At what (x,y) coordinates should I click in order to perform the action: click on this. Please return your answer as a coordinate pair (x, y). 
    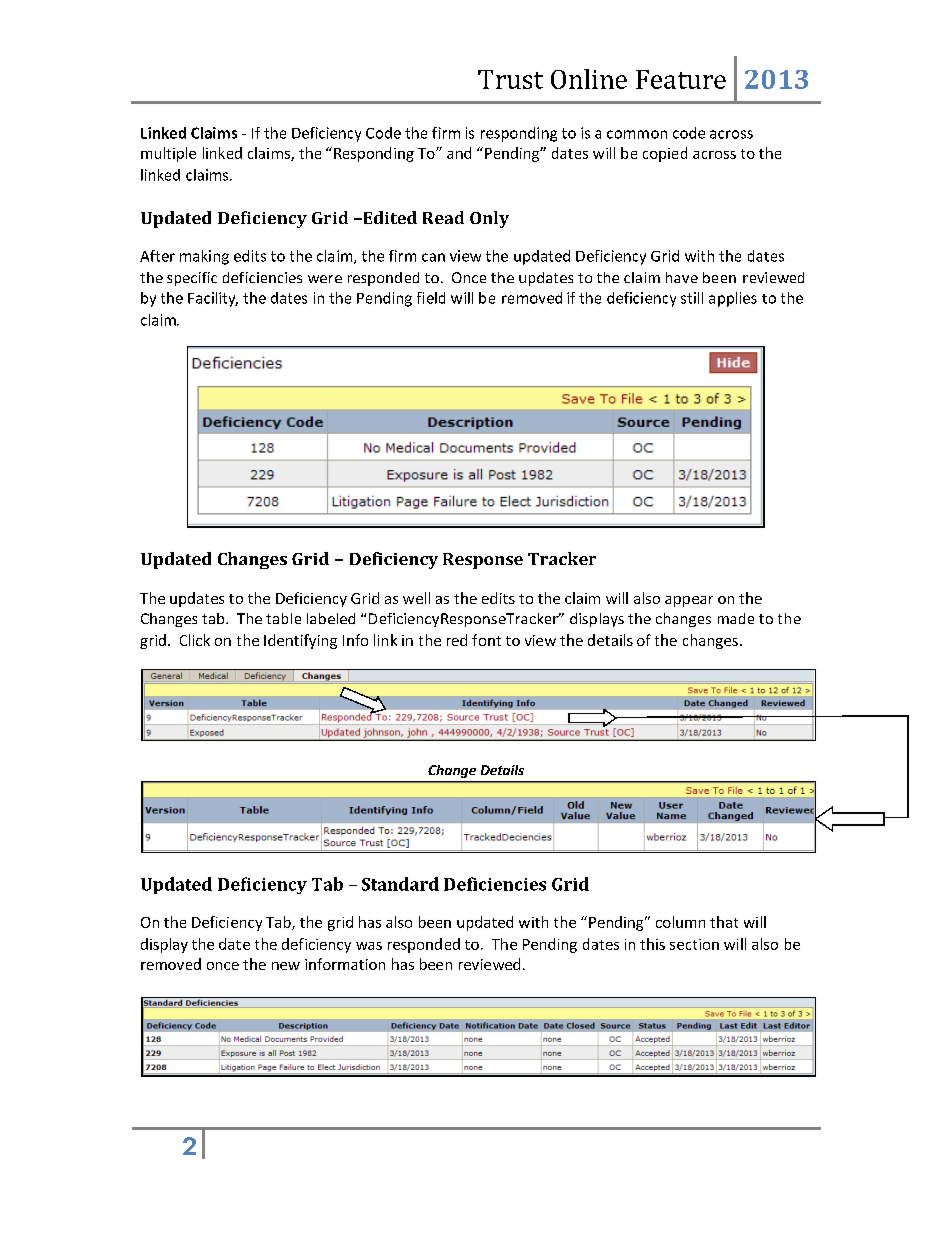
    Looking at the image, I should click on (652, 944).
